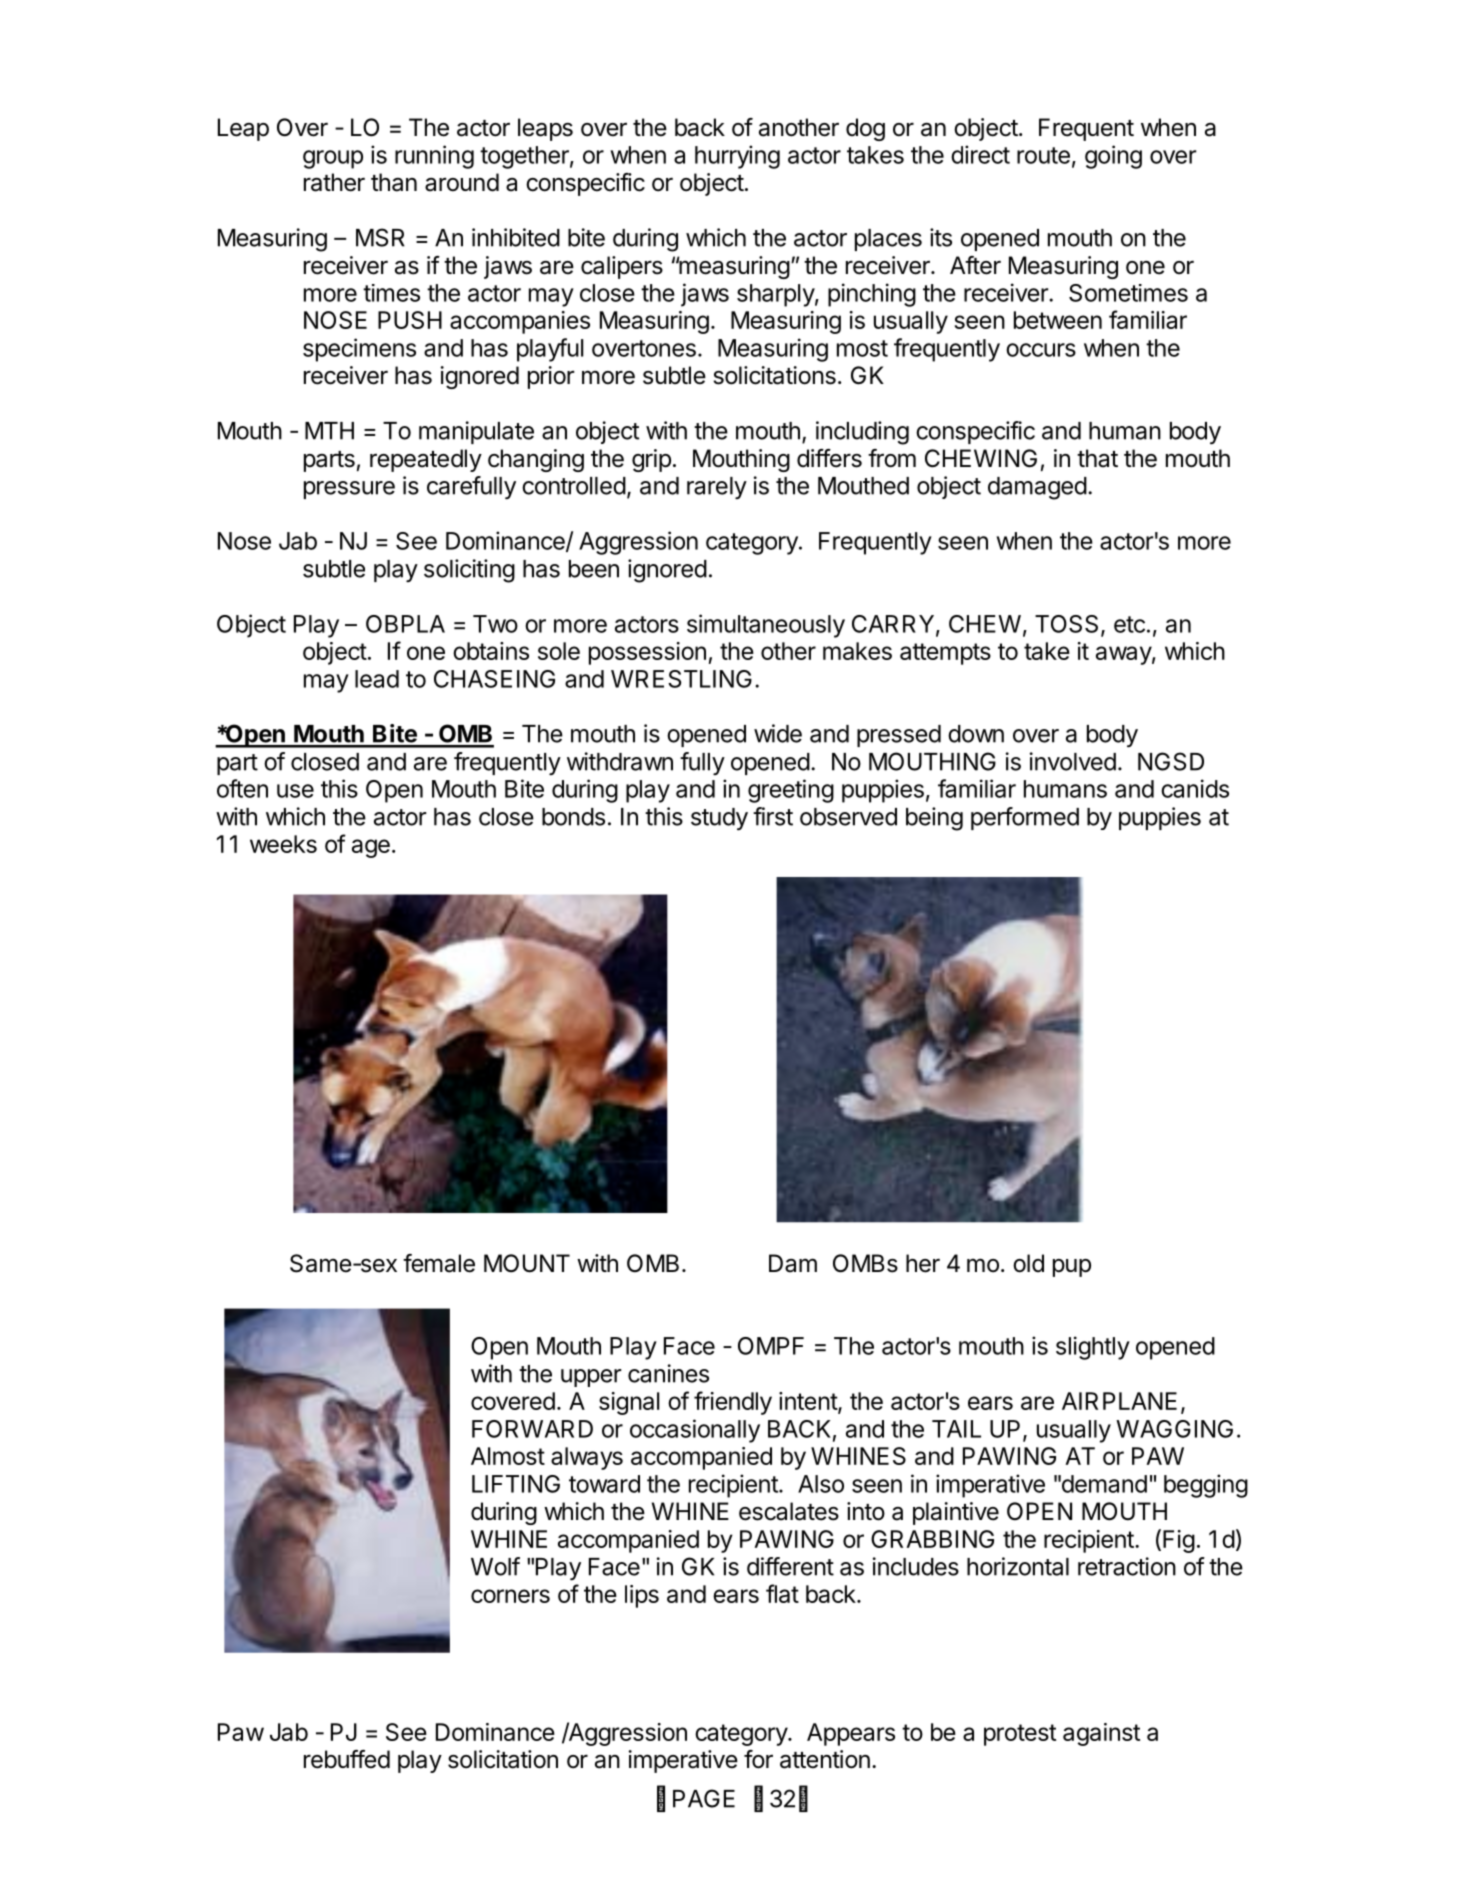 The width and height of the screenshot is (1467, 1899). What do you see at coordinates (737, 157) in the screenshot?
I see `hurrying` at bounding box center [737, 157].
